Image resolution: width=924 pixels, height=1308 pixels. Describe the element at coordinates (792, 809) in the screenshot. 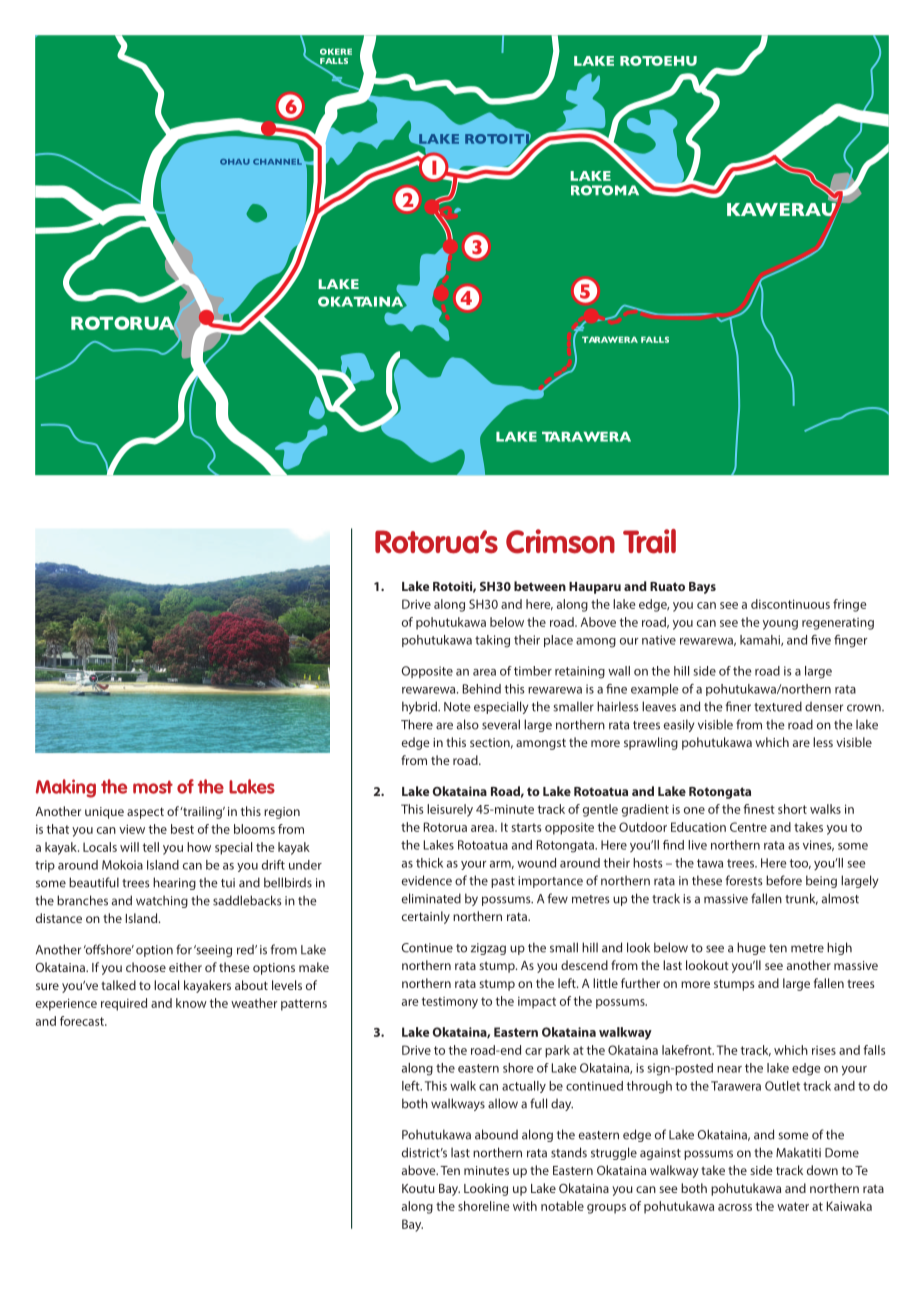

I see `short` at that location.
